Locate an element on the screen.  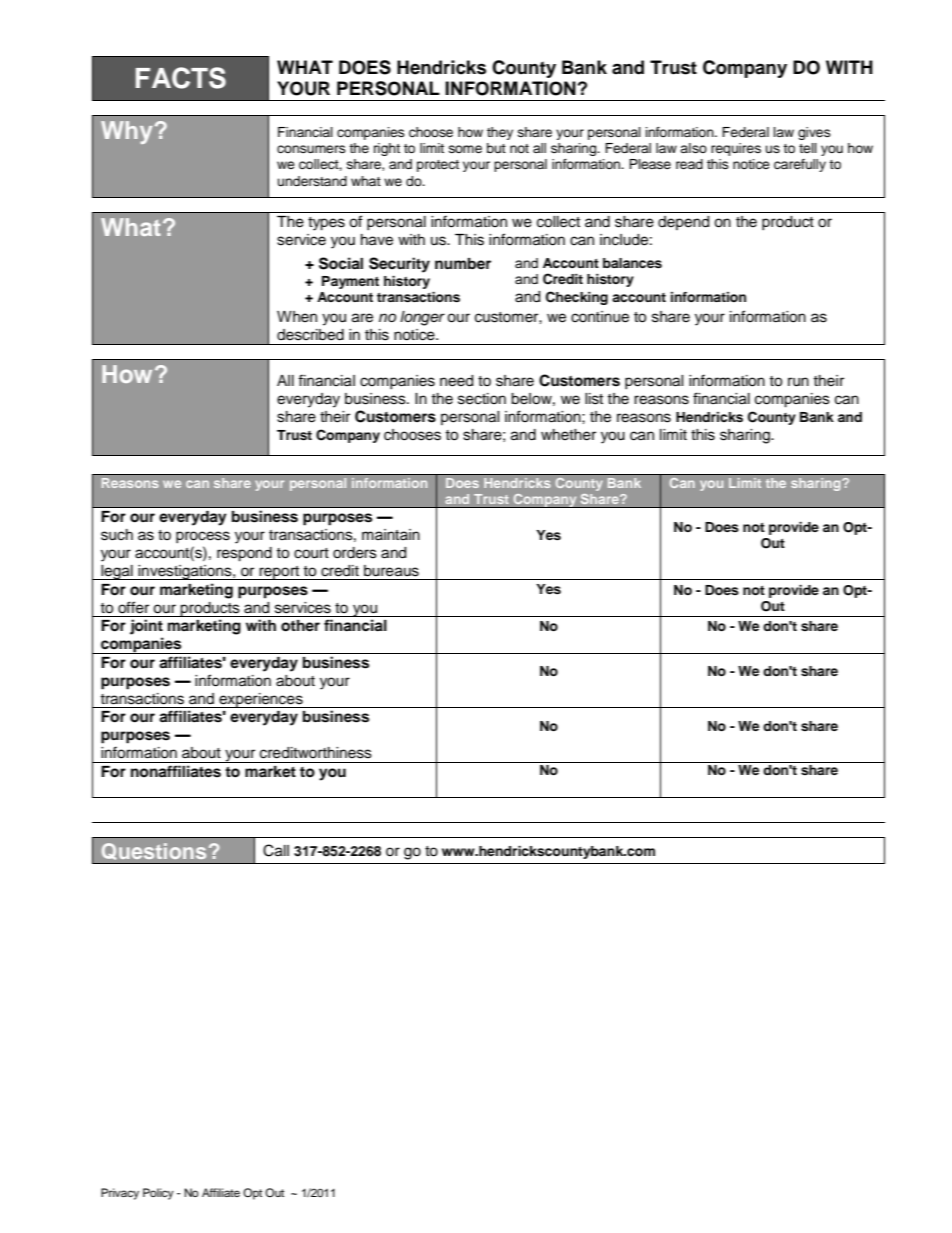
requires is located at coordinates (736, 149).
